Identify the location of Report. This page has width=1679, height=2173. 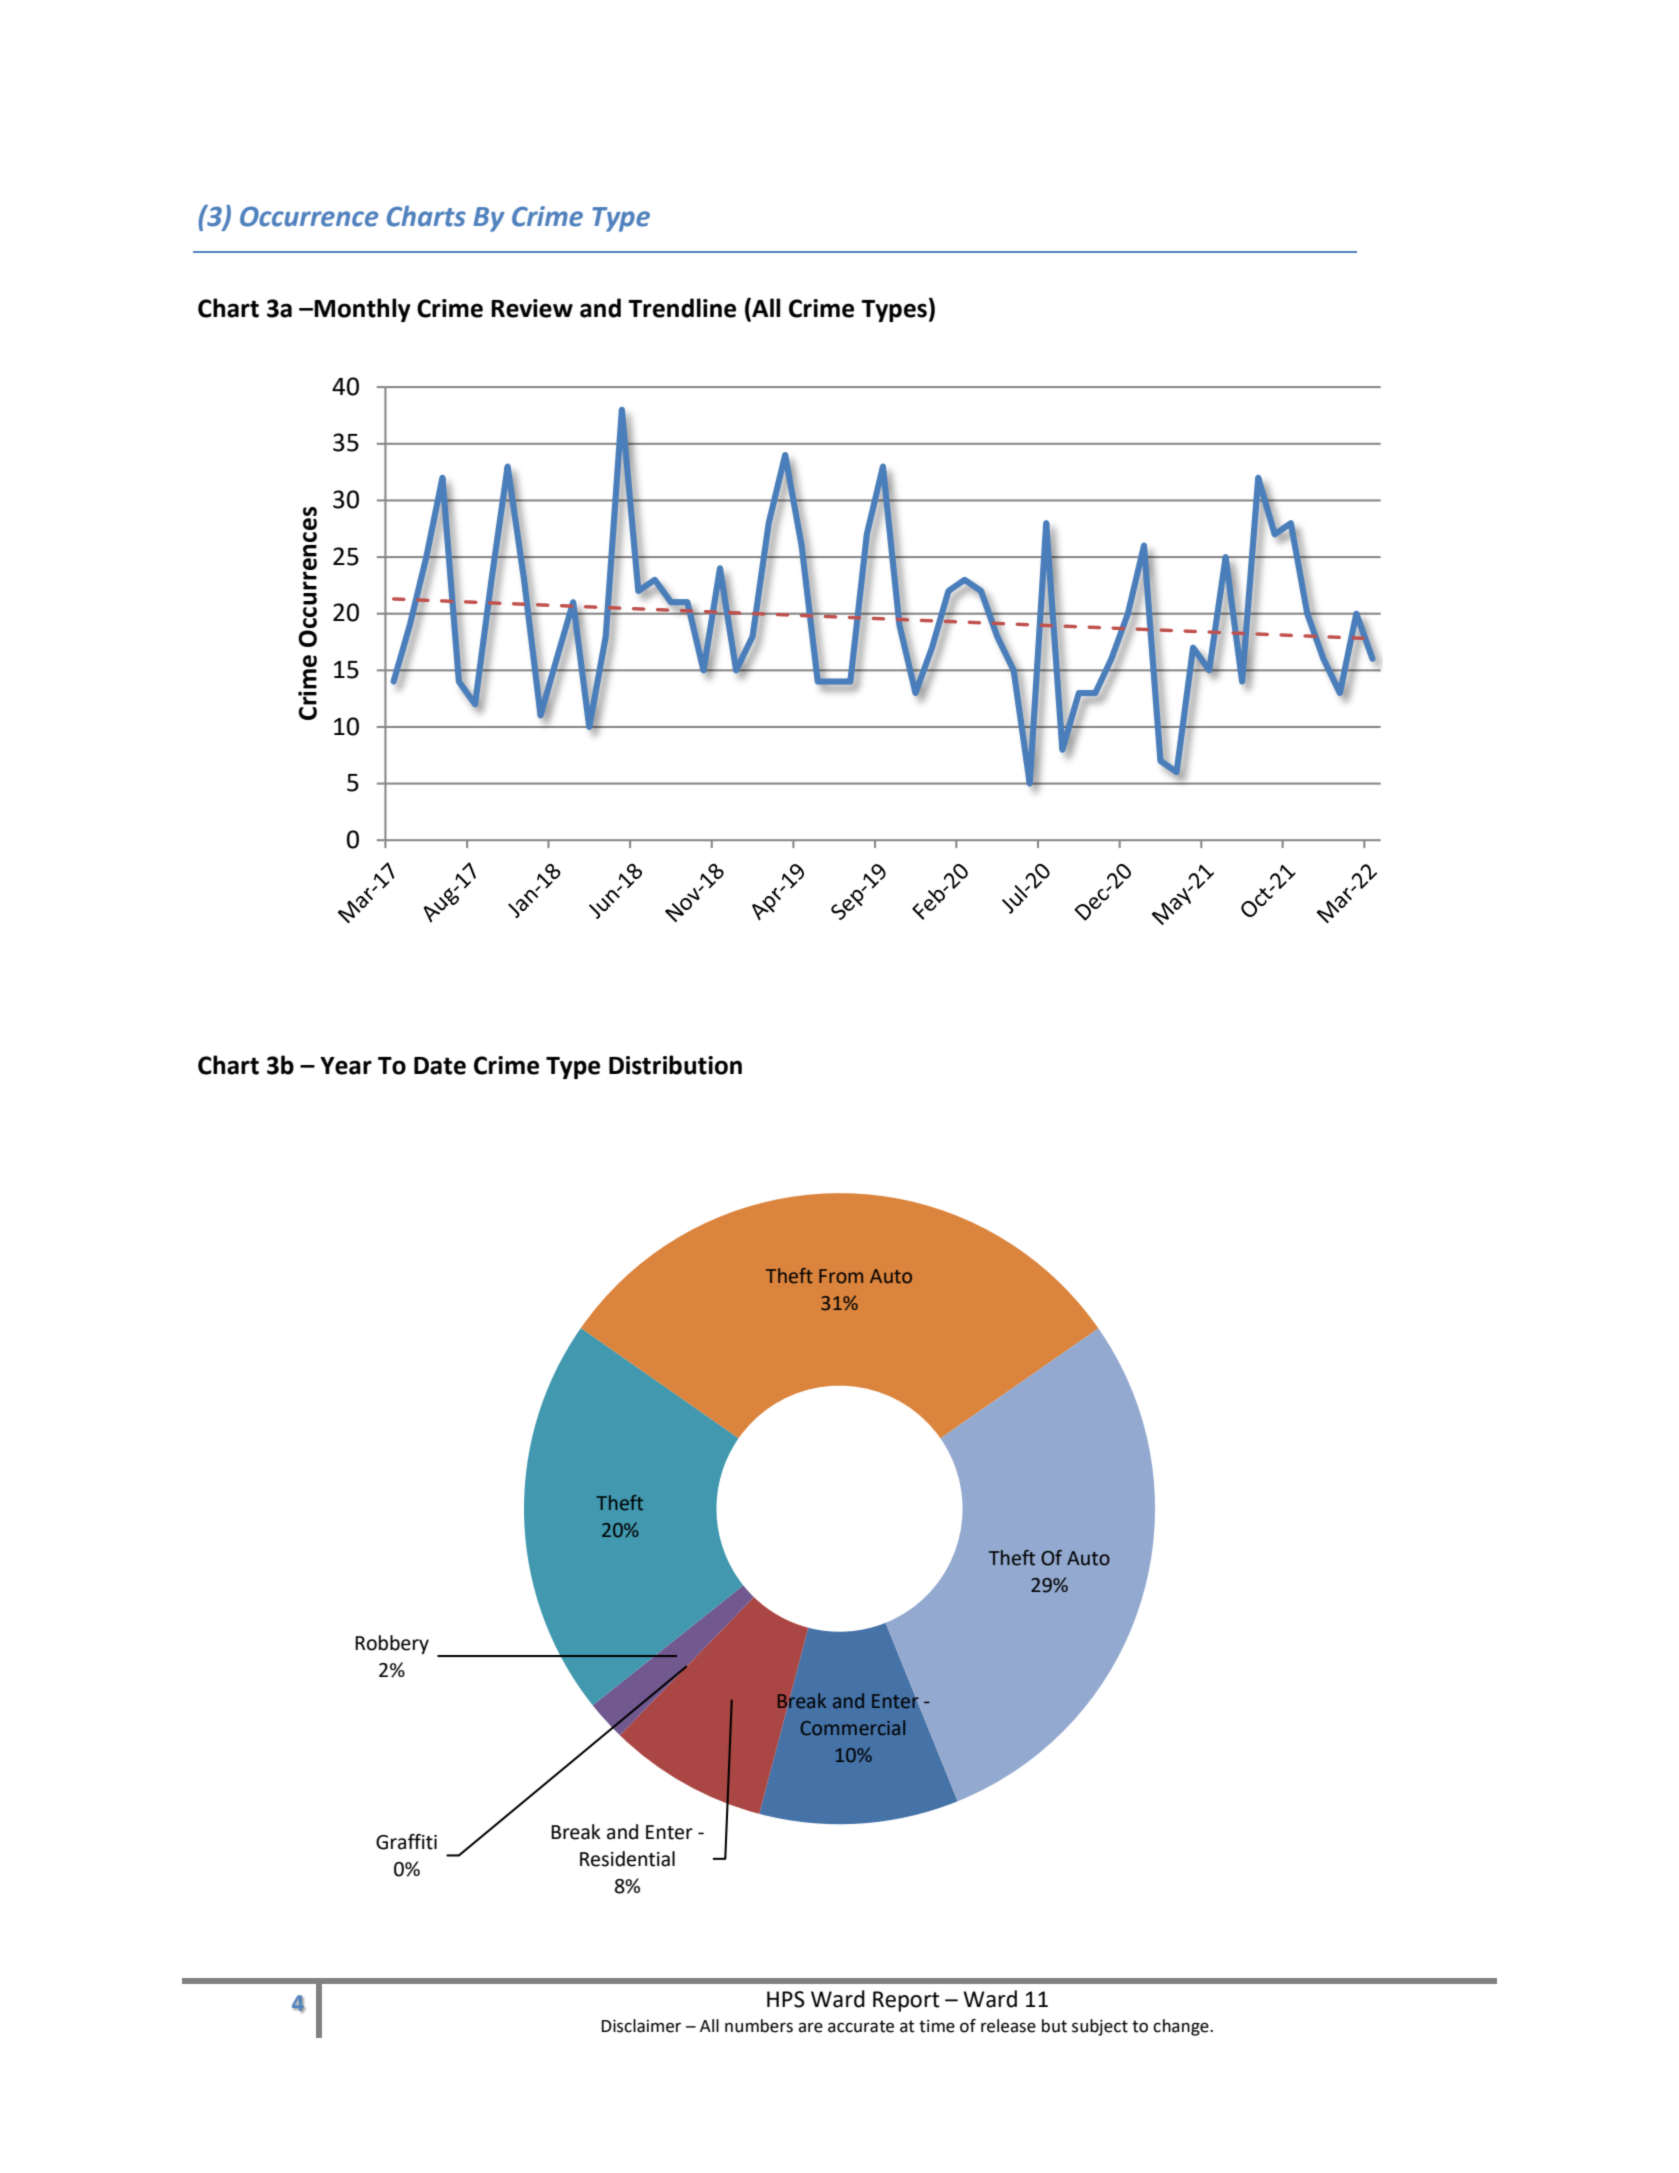
(906, 2001).
